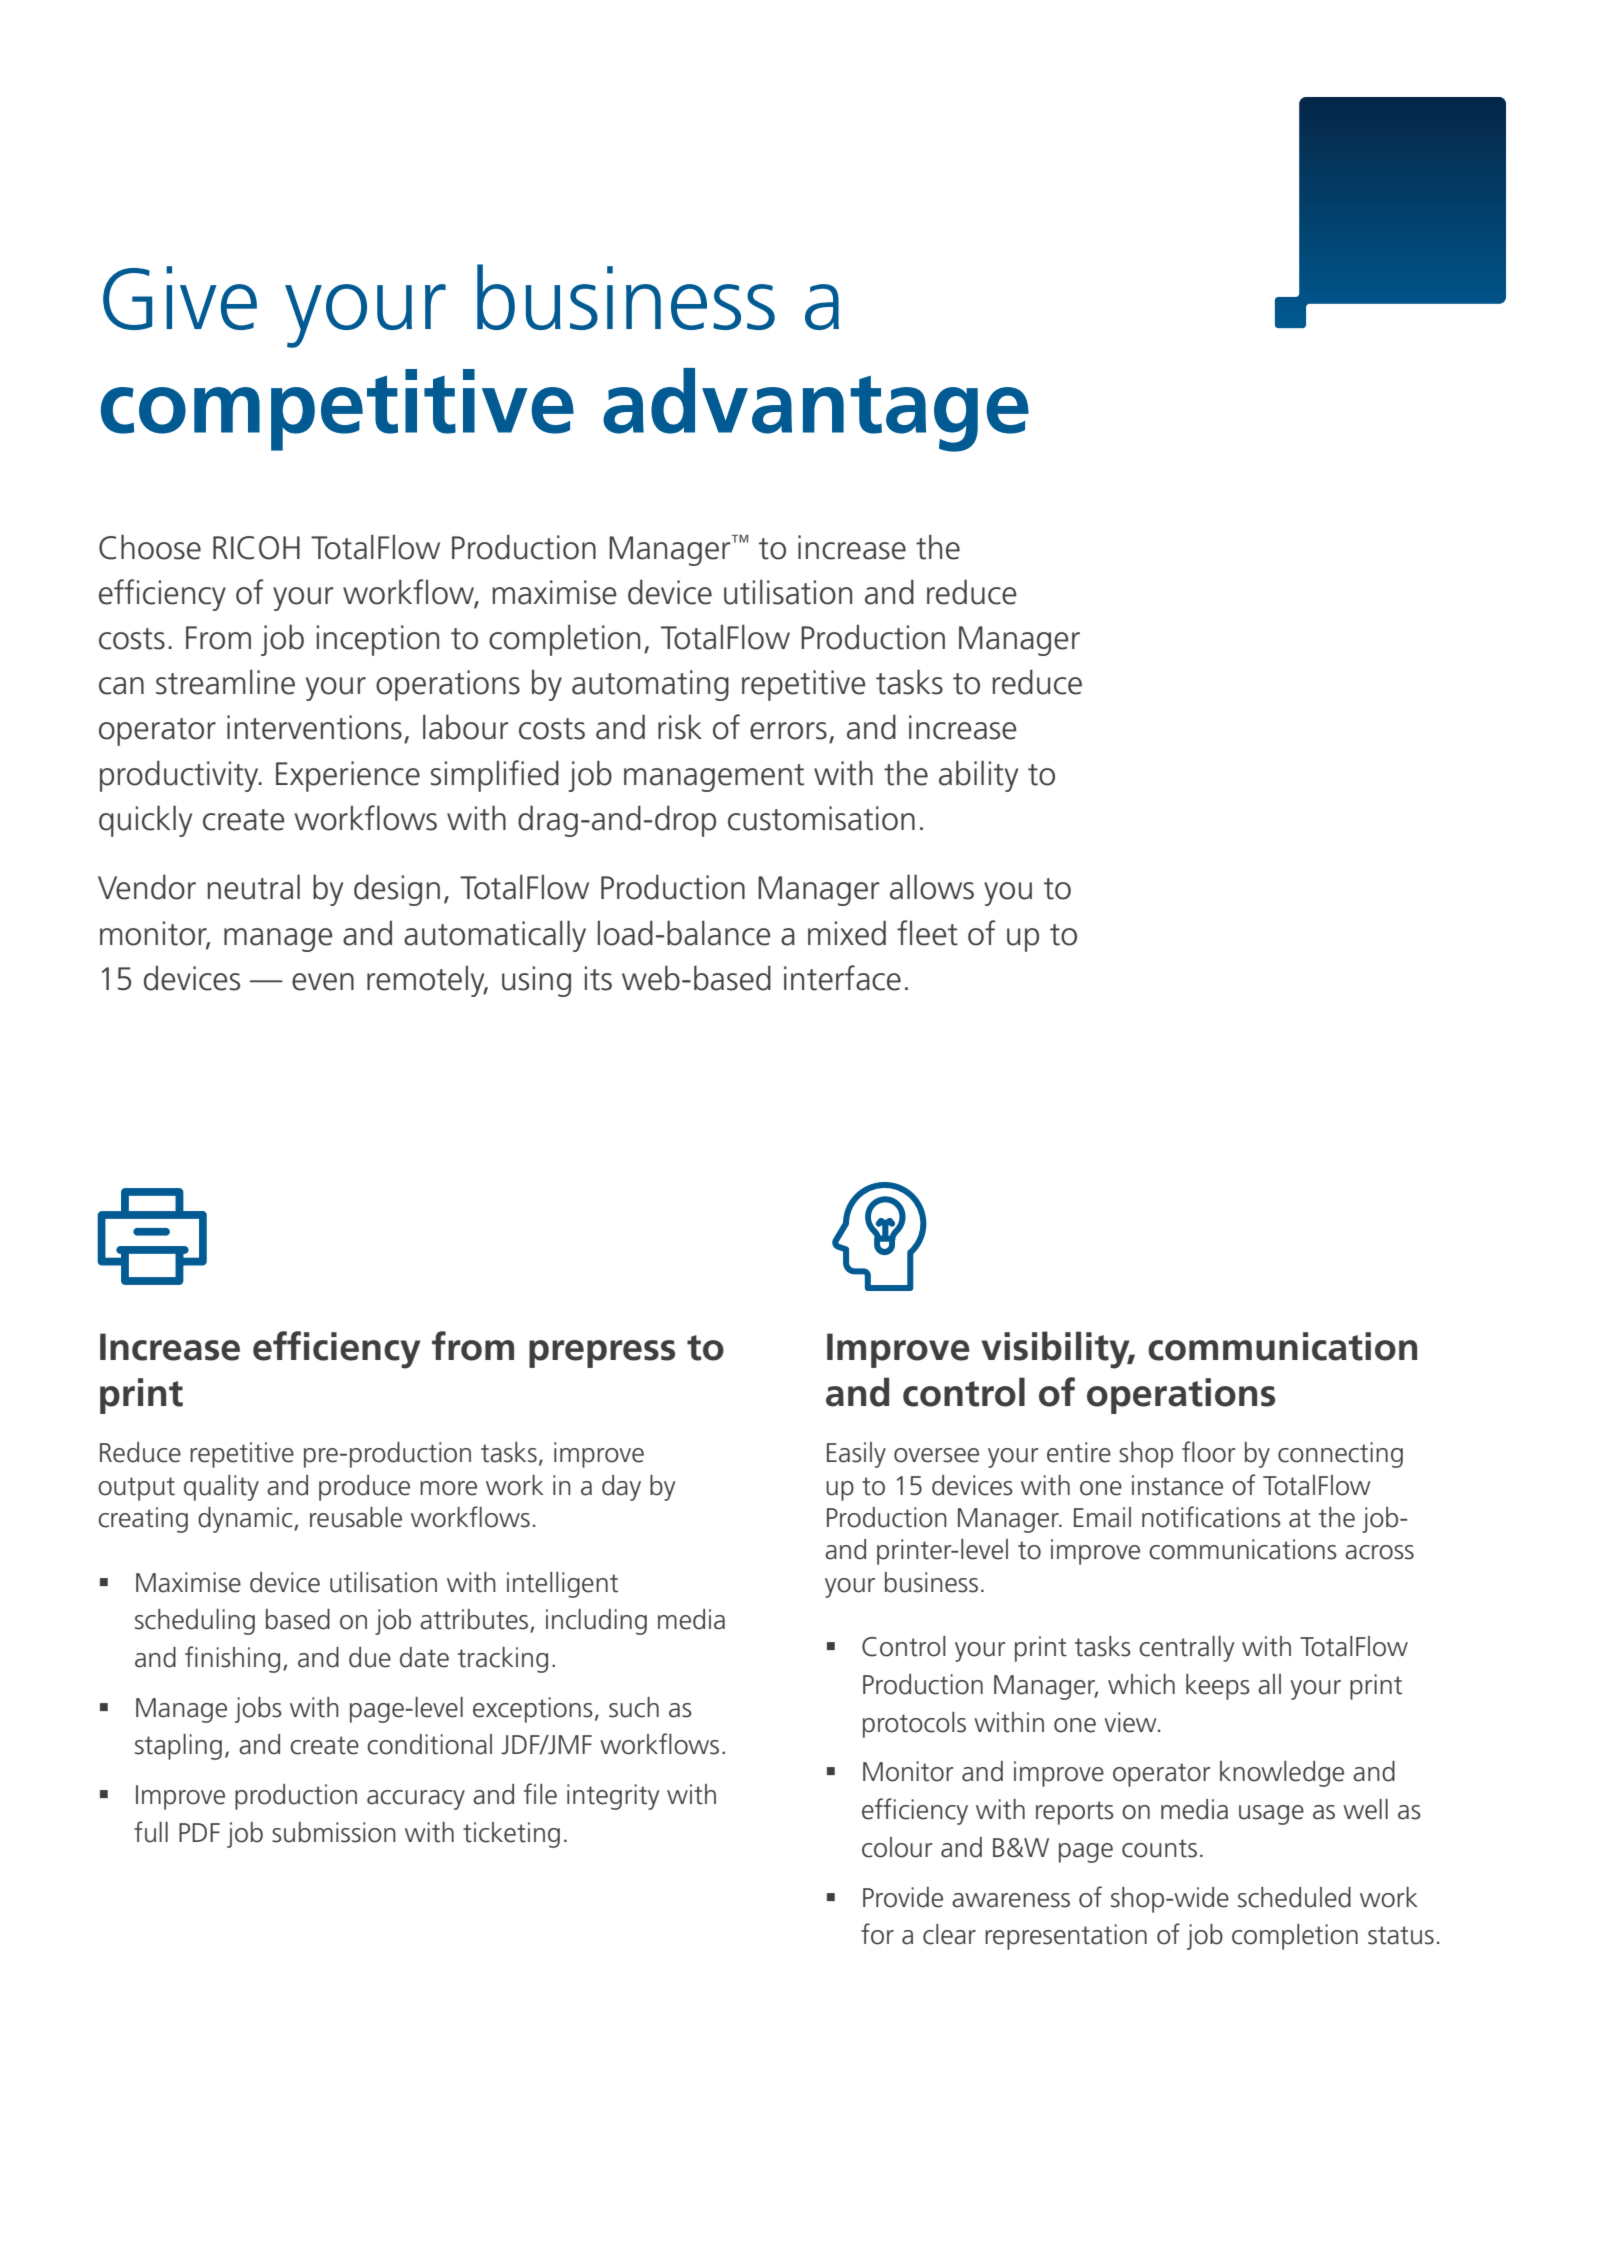 This document has height=2267, width=1603. What do you see at coordinates (337, 410) in the document?
I see `competitive` at bounding box center [337, 410].
